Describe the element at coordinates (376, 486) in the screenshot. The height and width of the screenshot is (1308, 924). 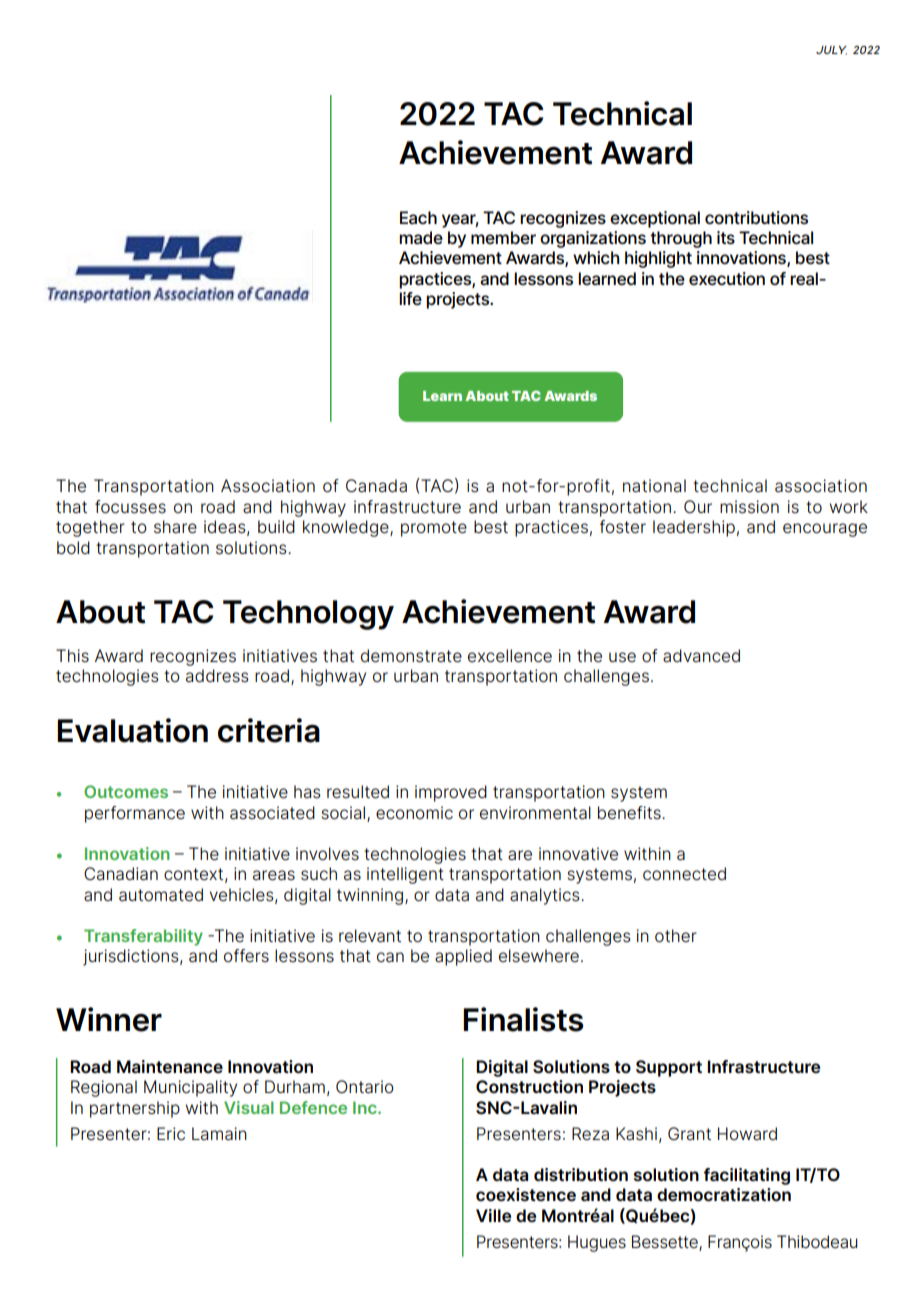
I see `Canada` at that location.
